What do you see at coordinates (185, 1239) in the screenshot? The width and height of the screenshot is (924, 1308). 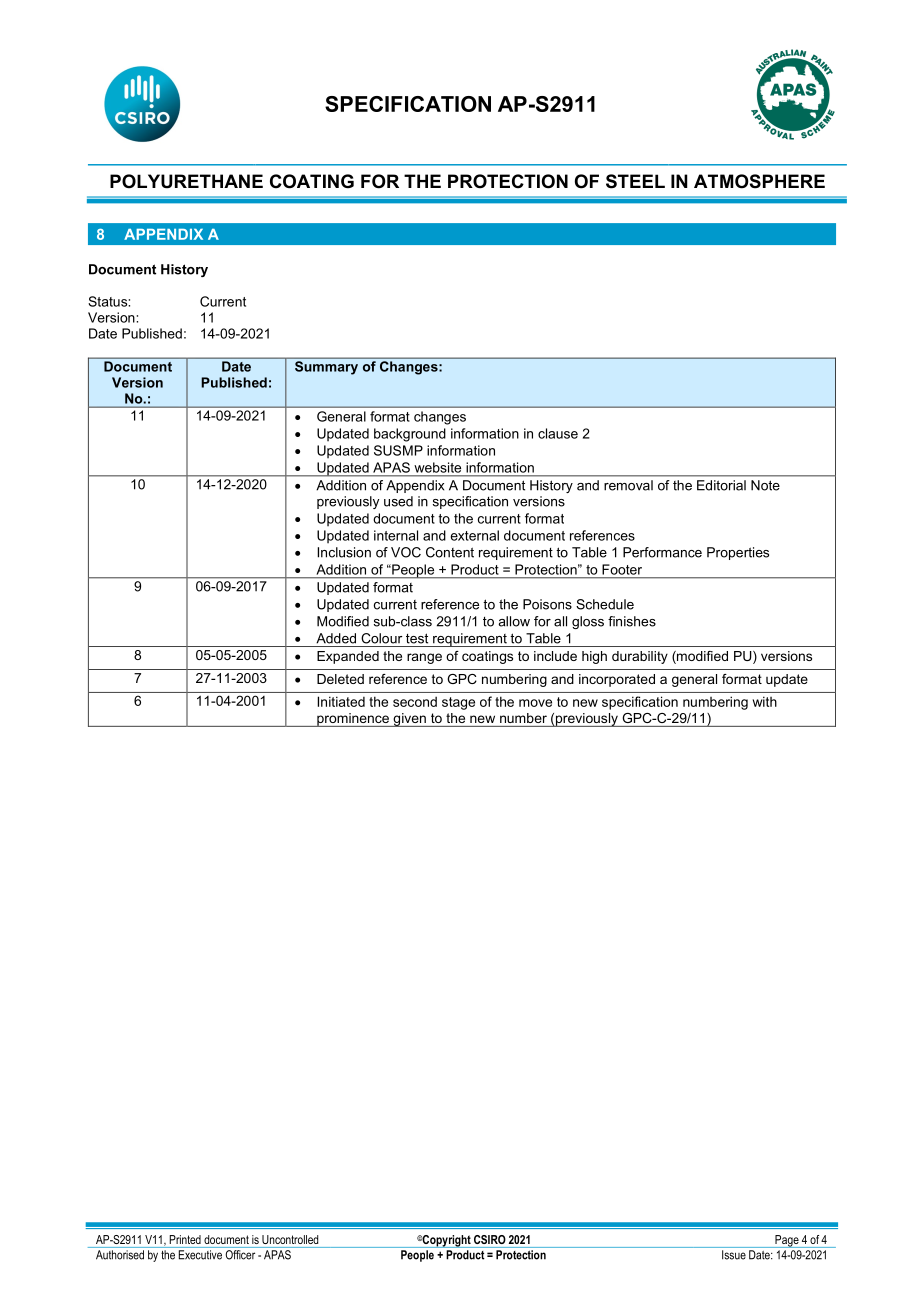 I see `Printed` at bounding box center [185, 1239].
